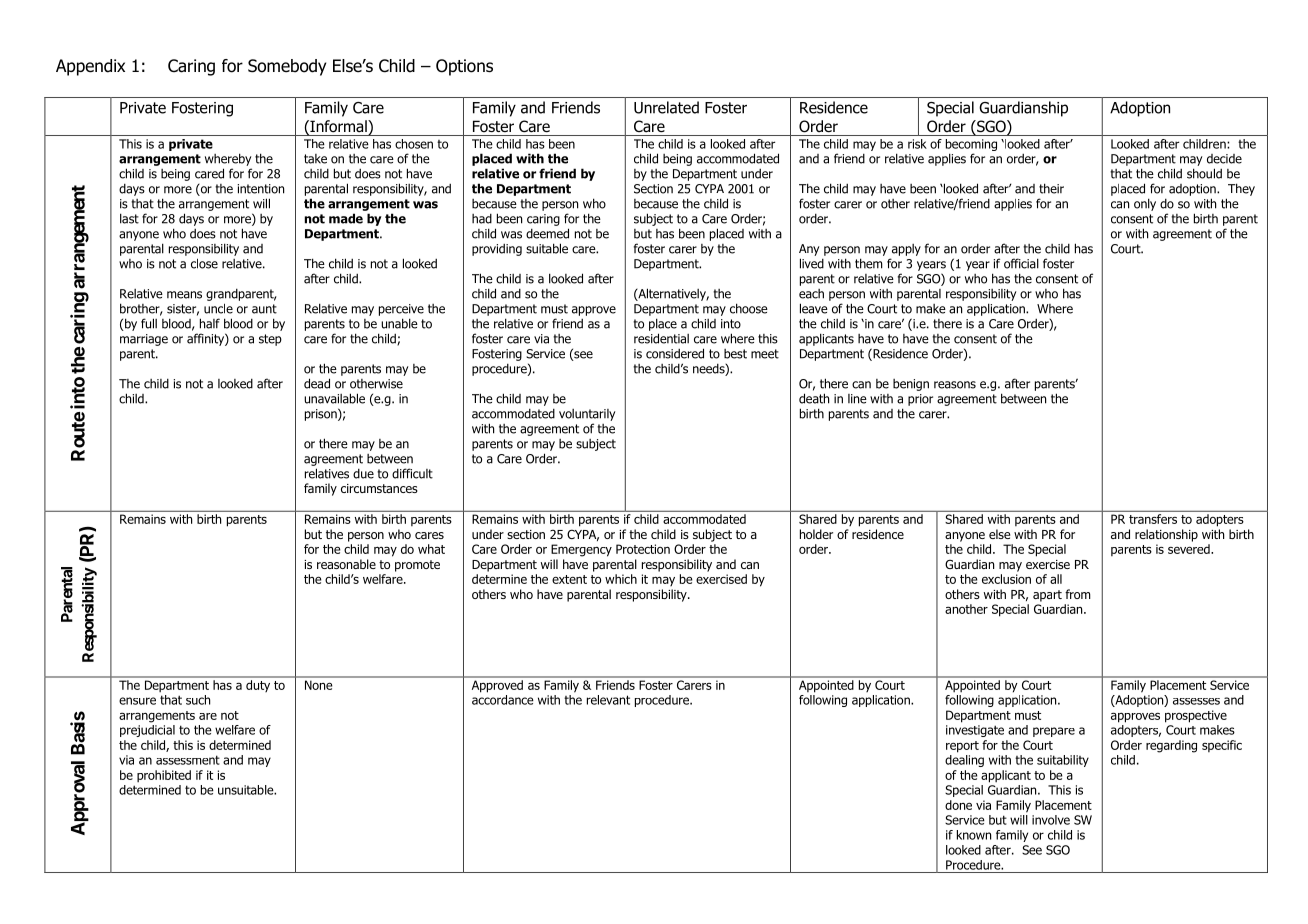  What do you see at coordinates (1224, 159) in the screenshot?
I see `decide` at bounding box center [1224, 159].
